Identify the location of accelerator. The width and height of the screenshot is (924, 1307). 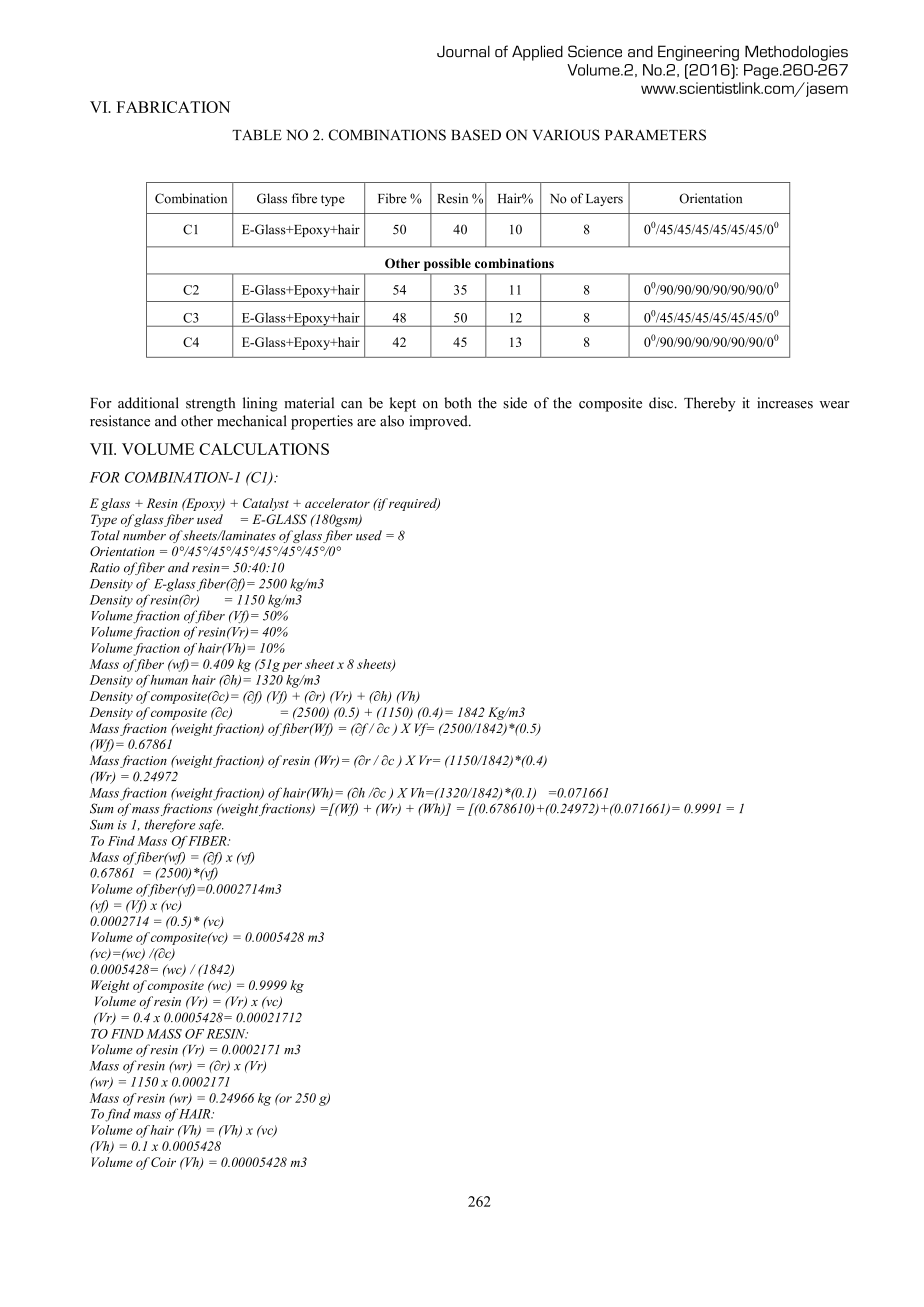
(337, 503).
